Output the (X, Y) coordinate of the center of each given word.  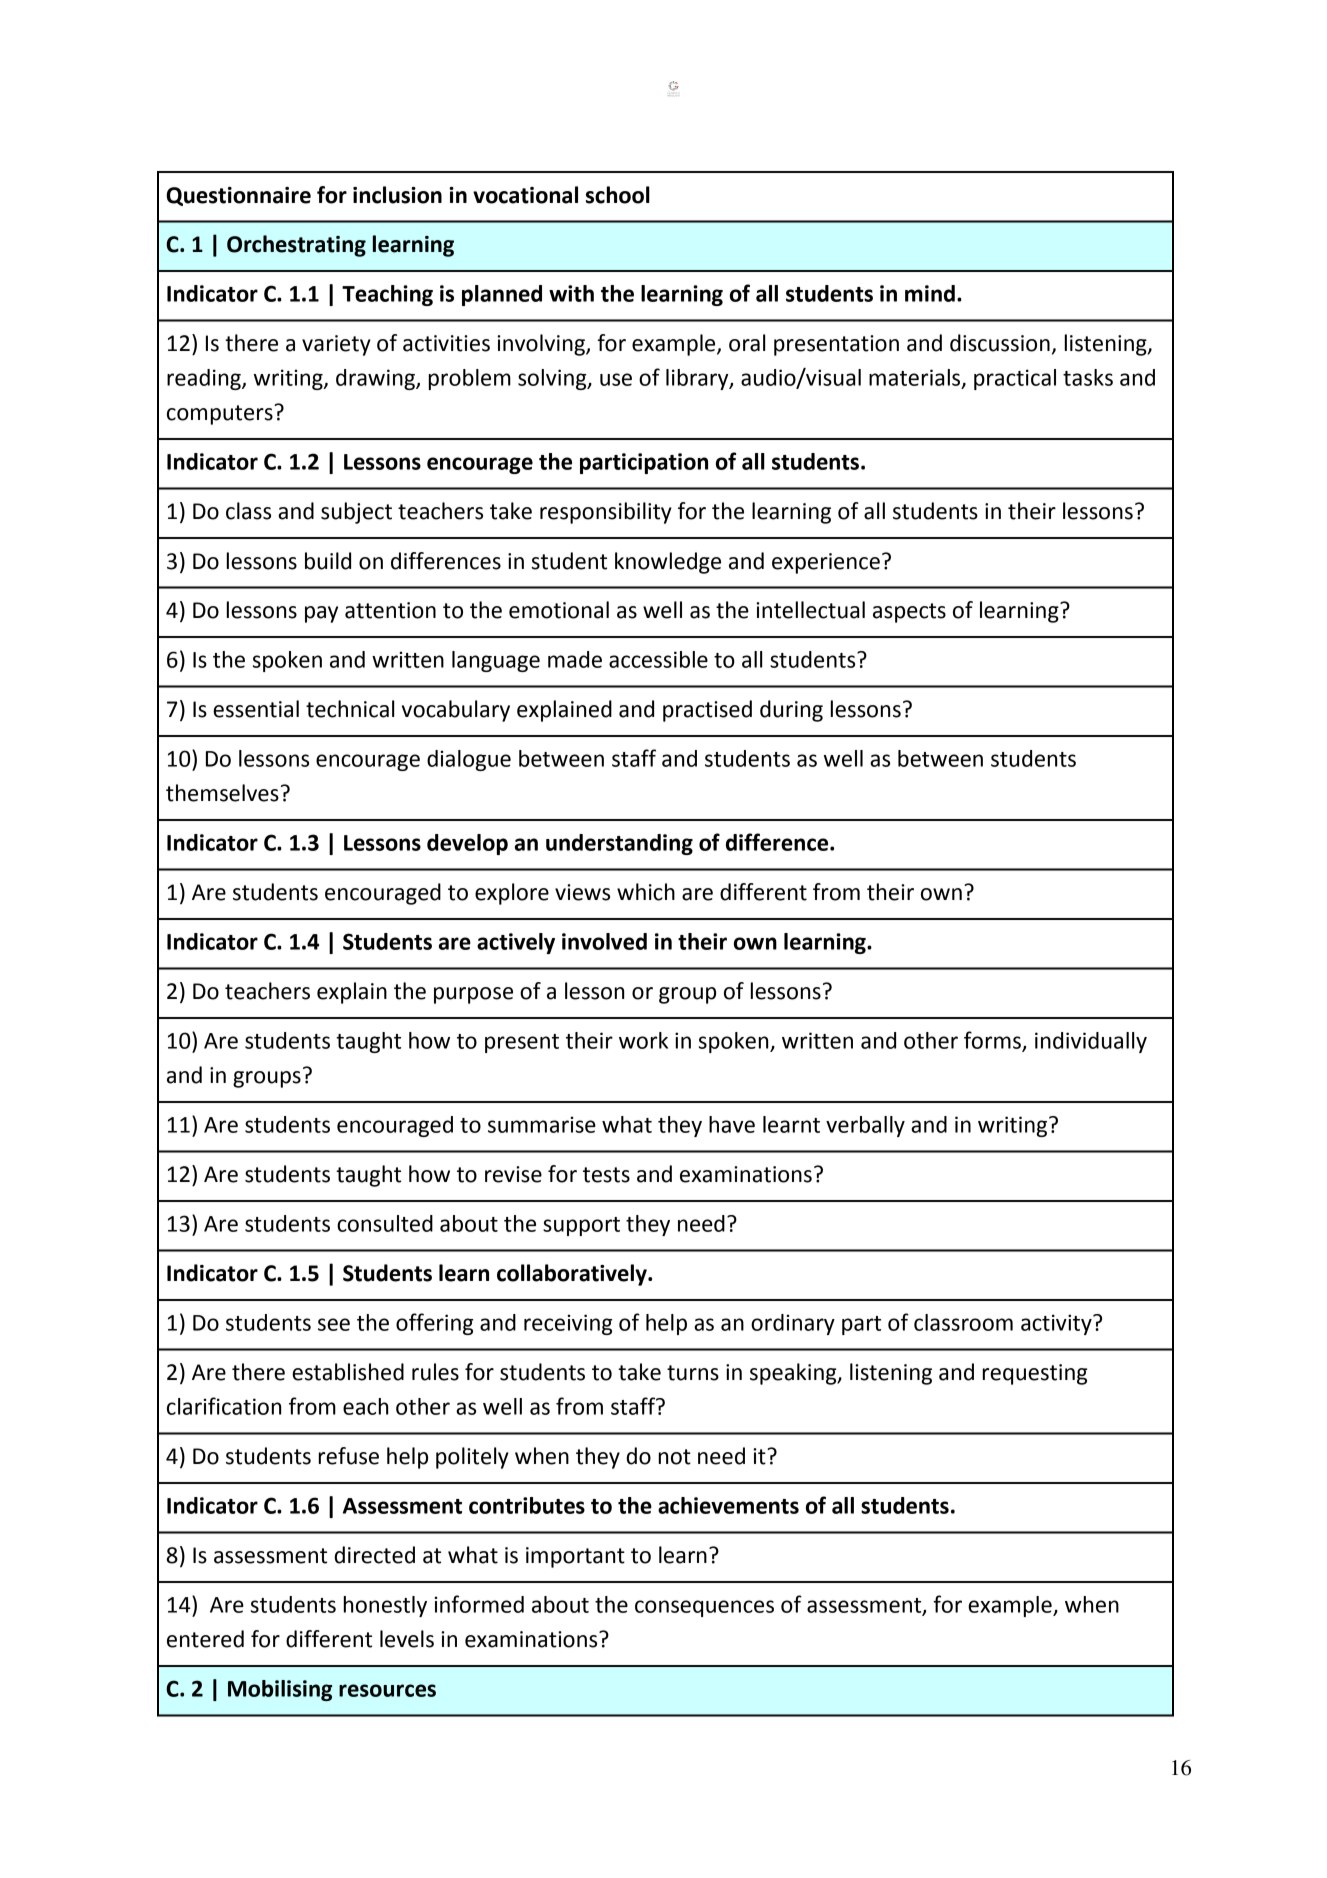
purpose (473, 995)
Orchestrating (296, 246)
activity (1057, 1324)
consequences (704, 1608)
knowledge (668, 563)
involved (604, 941)
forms (993, 1041)
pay (321, 614)
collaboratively (573, 1275)
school (618, 195)
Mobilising (280, 1690)
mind (930, 293)
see (334, 1324)
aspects (909, 613)
